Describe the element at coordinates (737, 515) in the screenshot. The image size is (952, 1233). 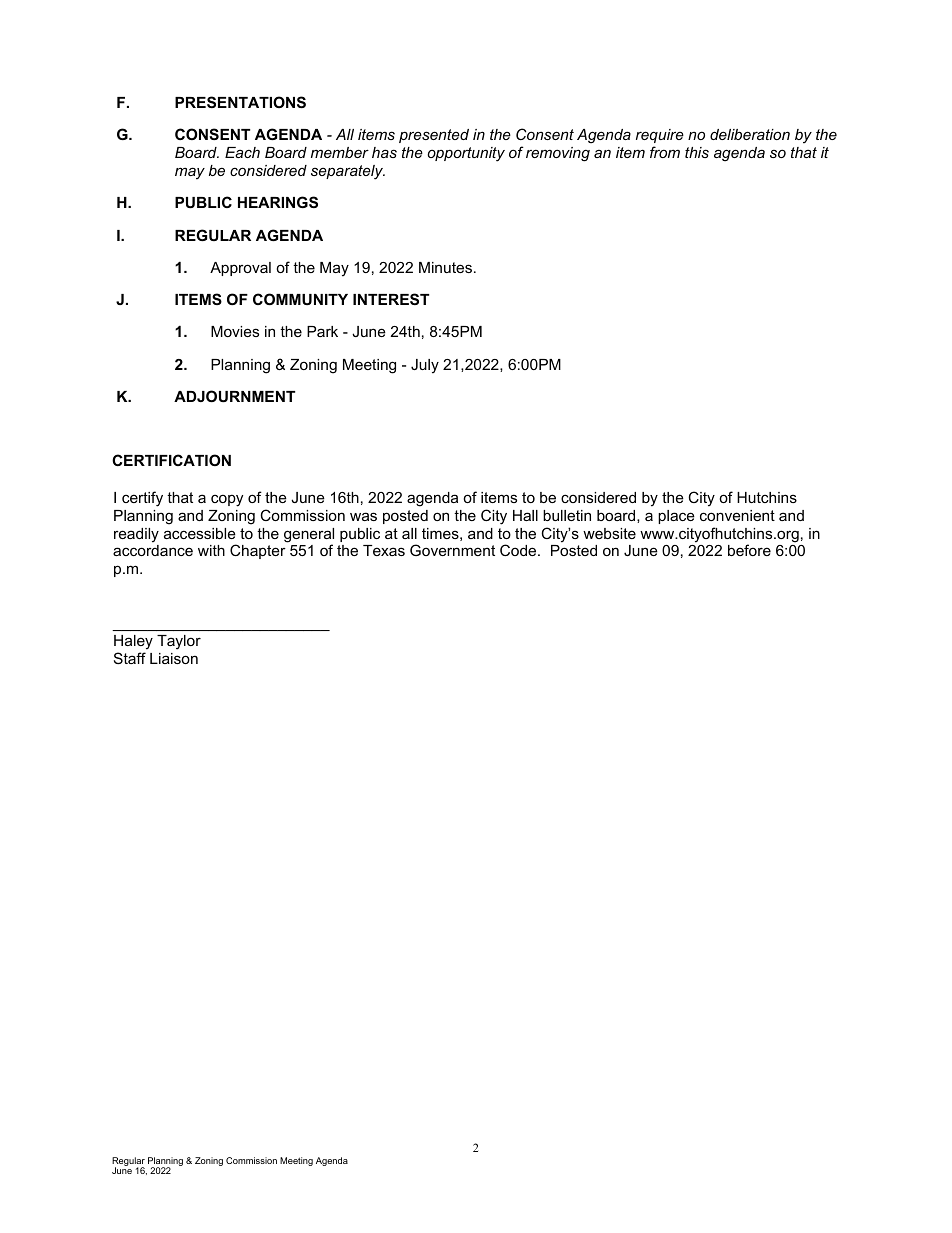
I see `convenient` at that location.
